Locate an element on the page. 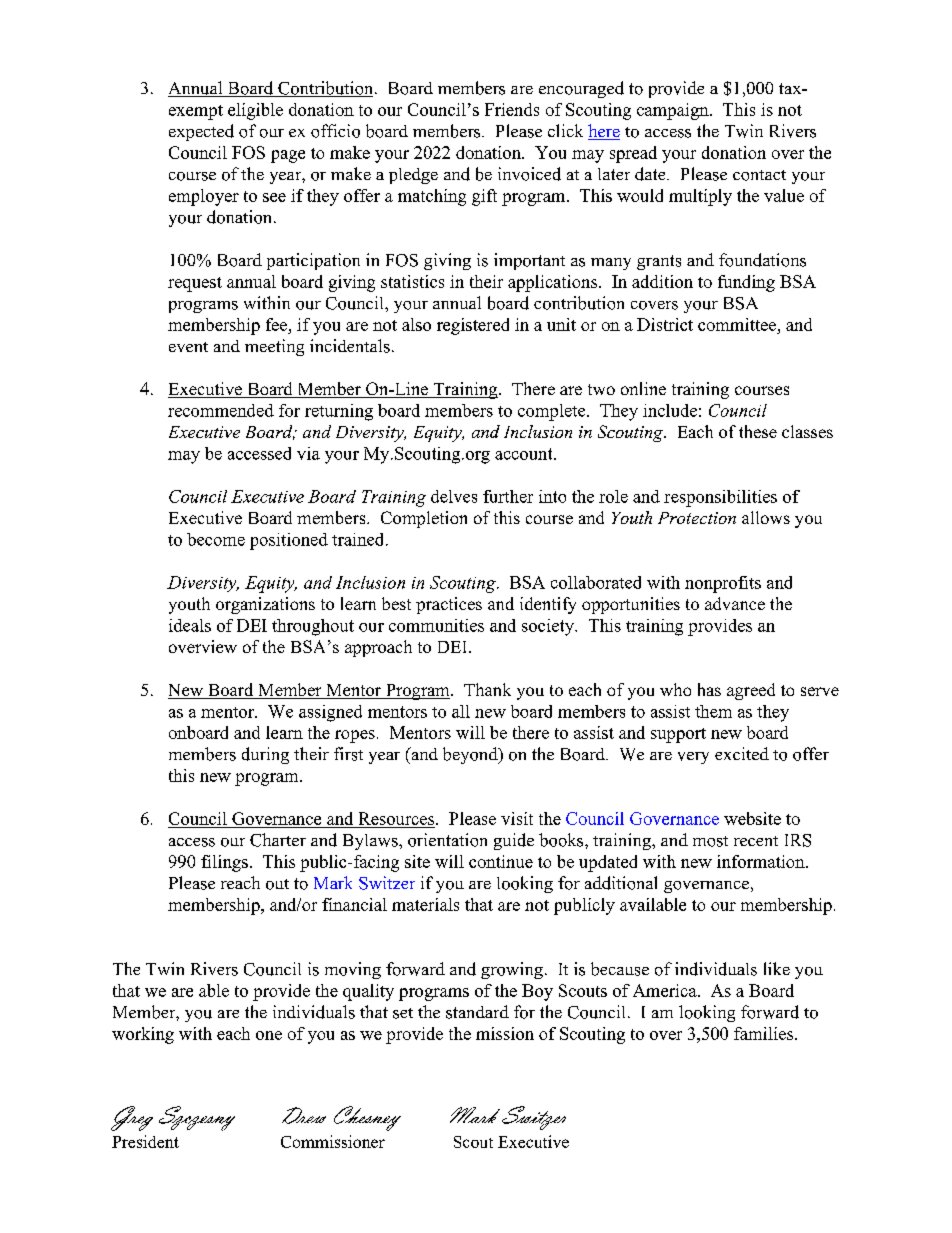 The height and width of the document is (1233, 952). Friends is located at coordinates (512, 109).
